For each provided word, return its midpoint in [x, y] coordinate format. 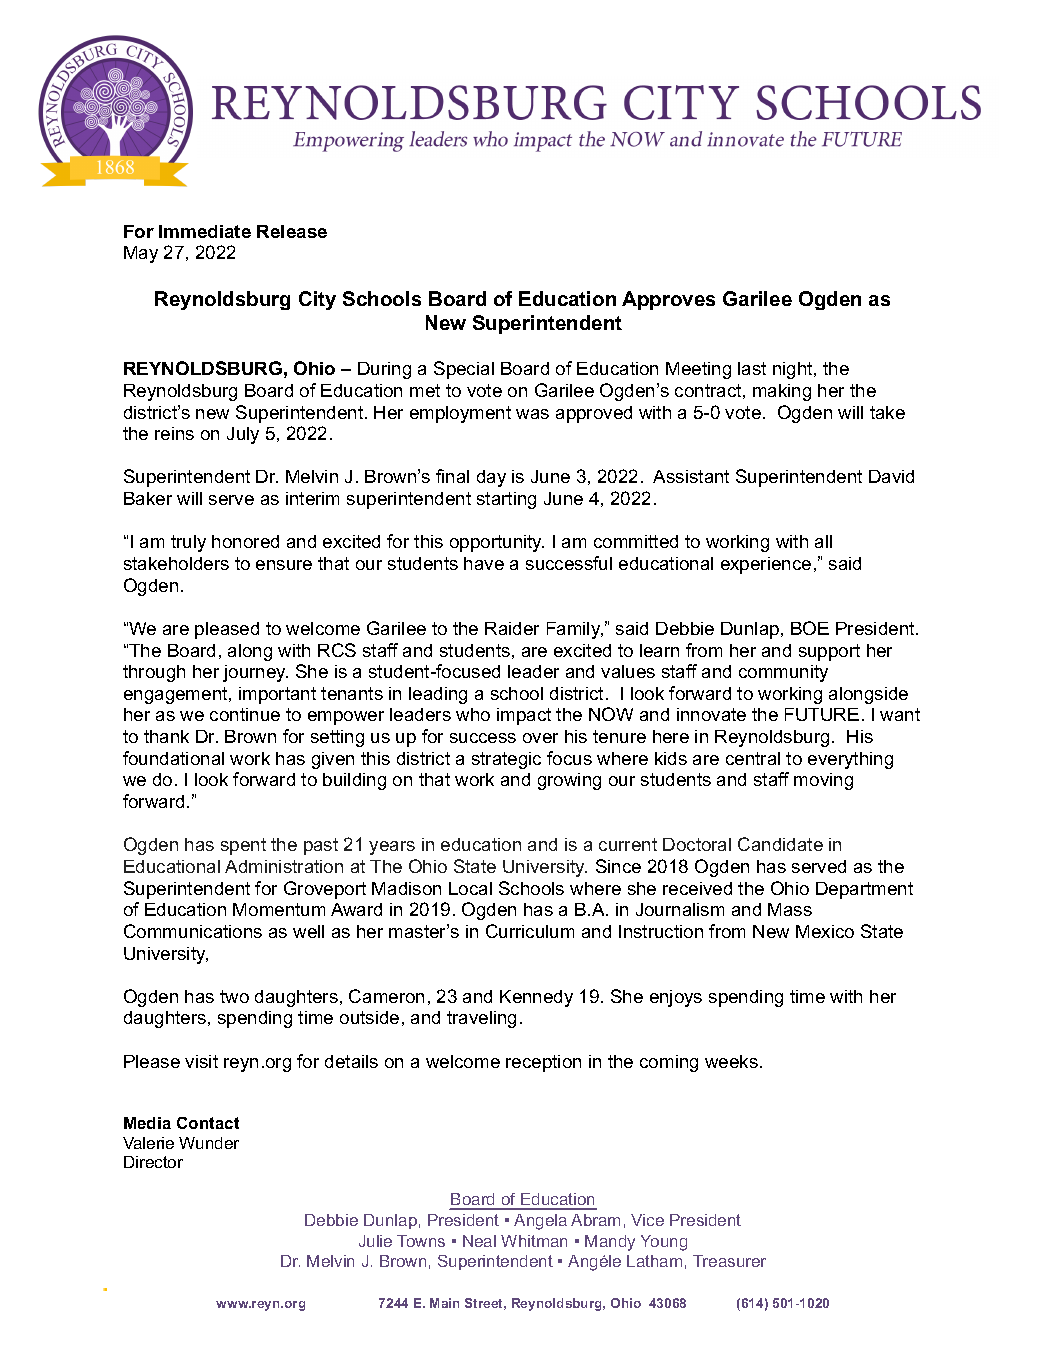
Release [292, 231]
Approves [668, 300]
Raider [512, 628]
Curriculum [530, 931]
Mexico [825, 931]
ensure [284, 565]
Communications [193, 931]
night [794, 370]
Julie [375, 1241]
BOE [810, 628]
